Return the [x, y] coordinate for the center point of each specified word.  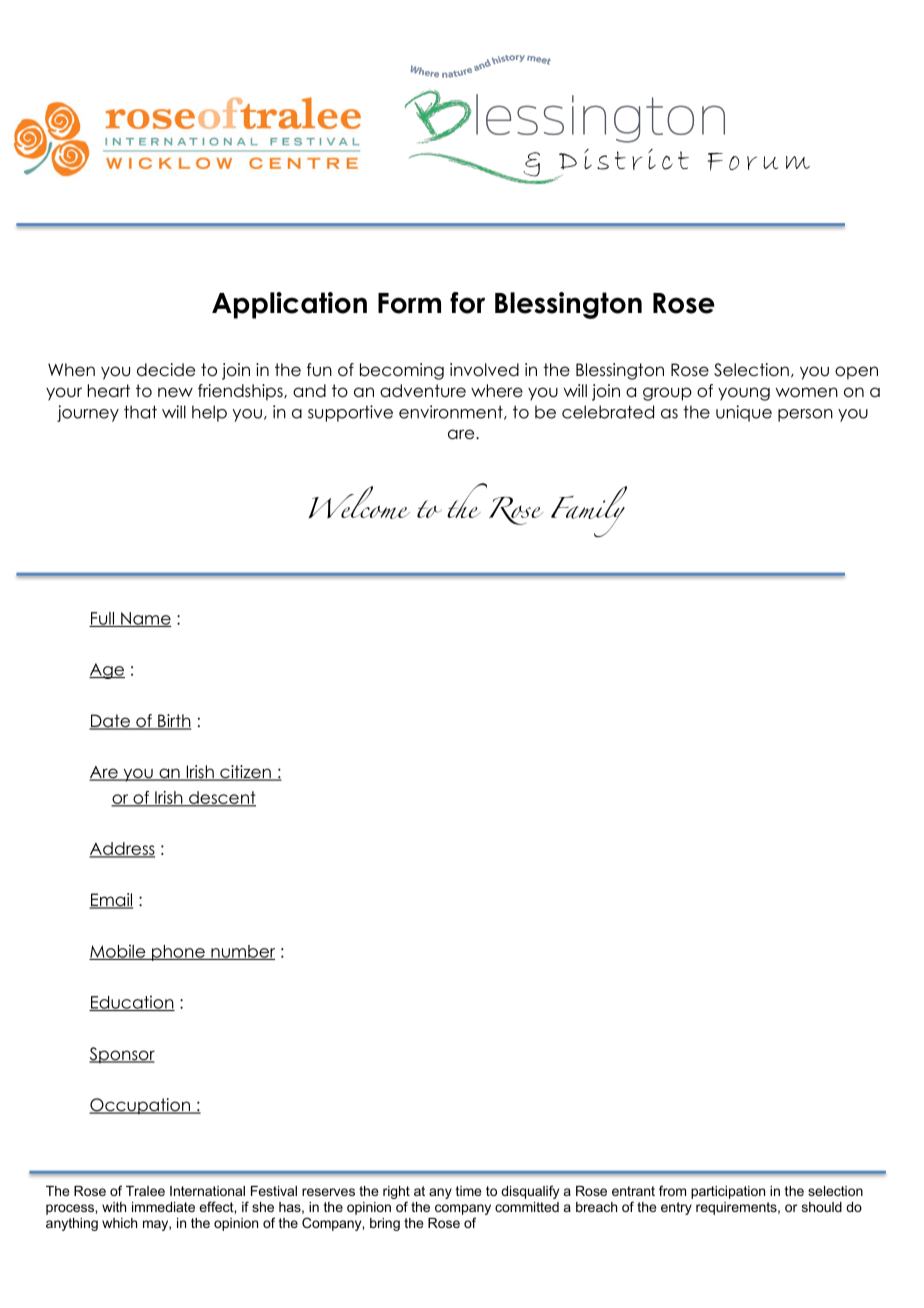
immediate [163, 1207]
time [468, 1191]
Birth [173, 721]
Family [589, 511]
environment [452, 412]
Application [289, 305]
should [822, 1207]
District [624, 159]
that [140, 412]
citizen [245, 773]
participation [728, 1192]
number [242, 952]
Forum [759, 162]
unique [744, 413]
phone [178, 953]
